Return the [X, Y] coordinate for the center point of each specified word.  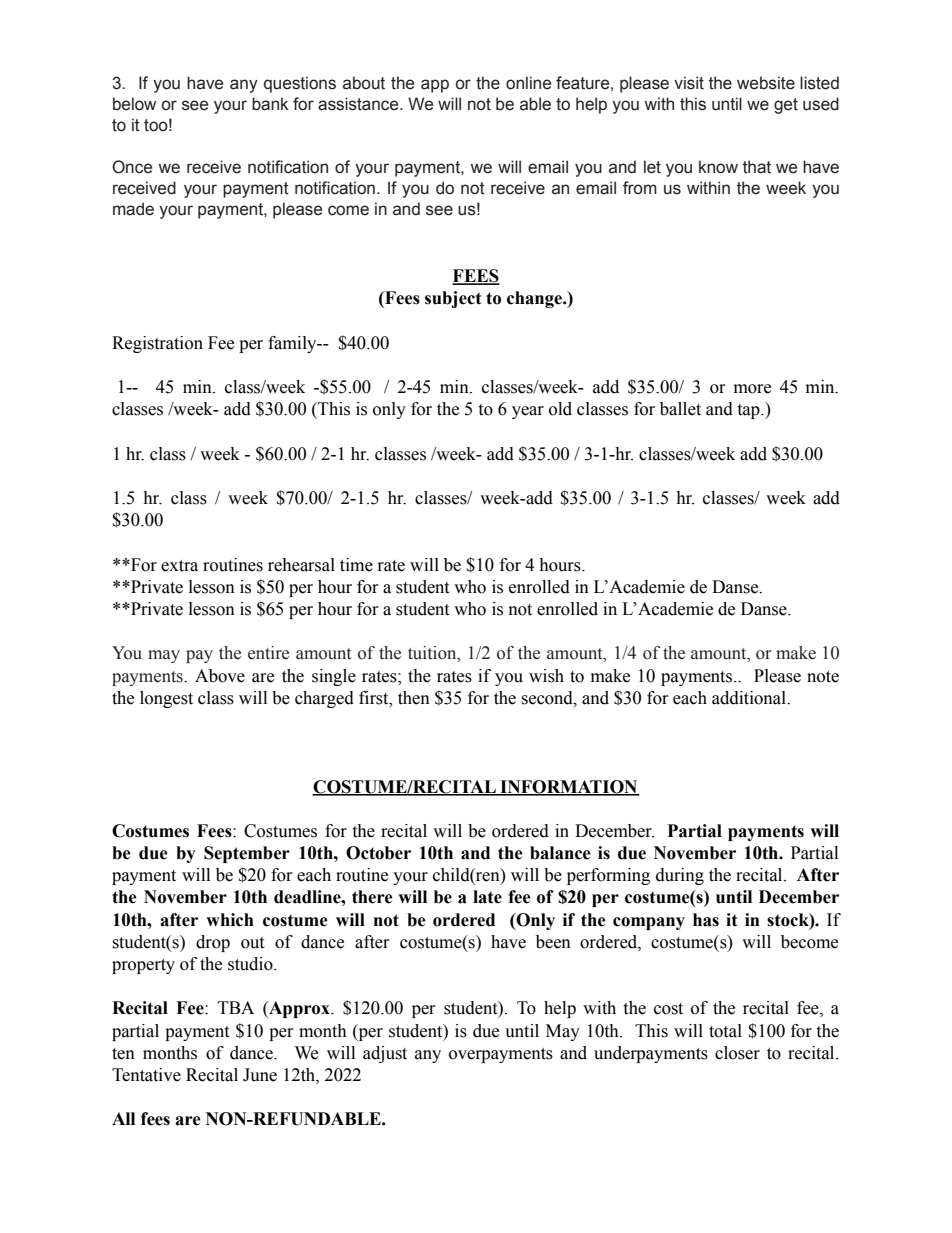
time [356, 565]
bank [270, 104]
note [823, 677]
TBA [236, 1007]
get [786, 106]
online [528, 83]
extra [179, 566]
